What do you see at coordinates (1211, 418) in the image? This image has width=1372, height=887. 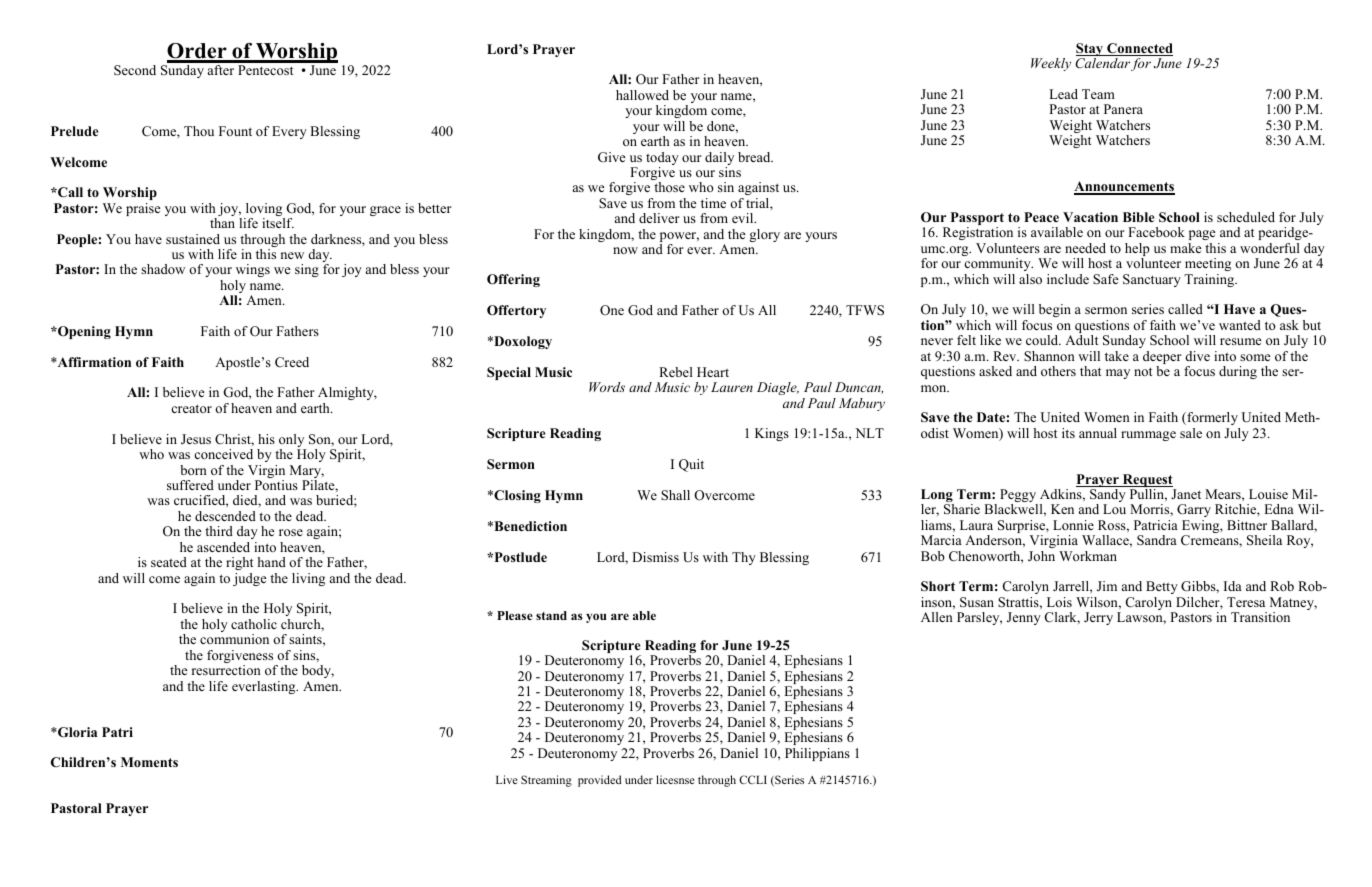 I see `formerly` at bounding box center [1211, 418].
